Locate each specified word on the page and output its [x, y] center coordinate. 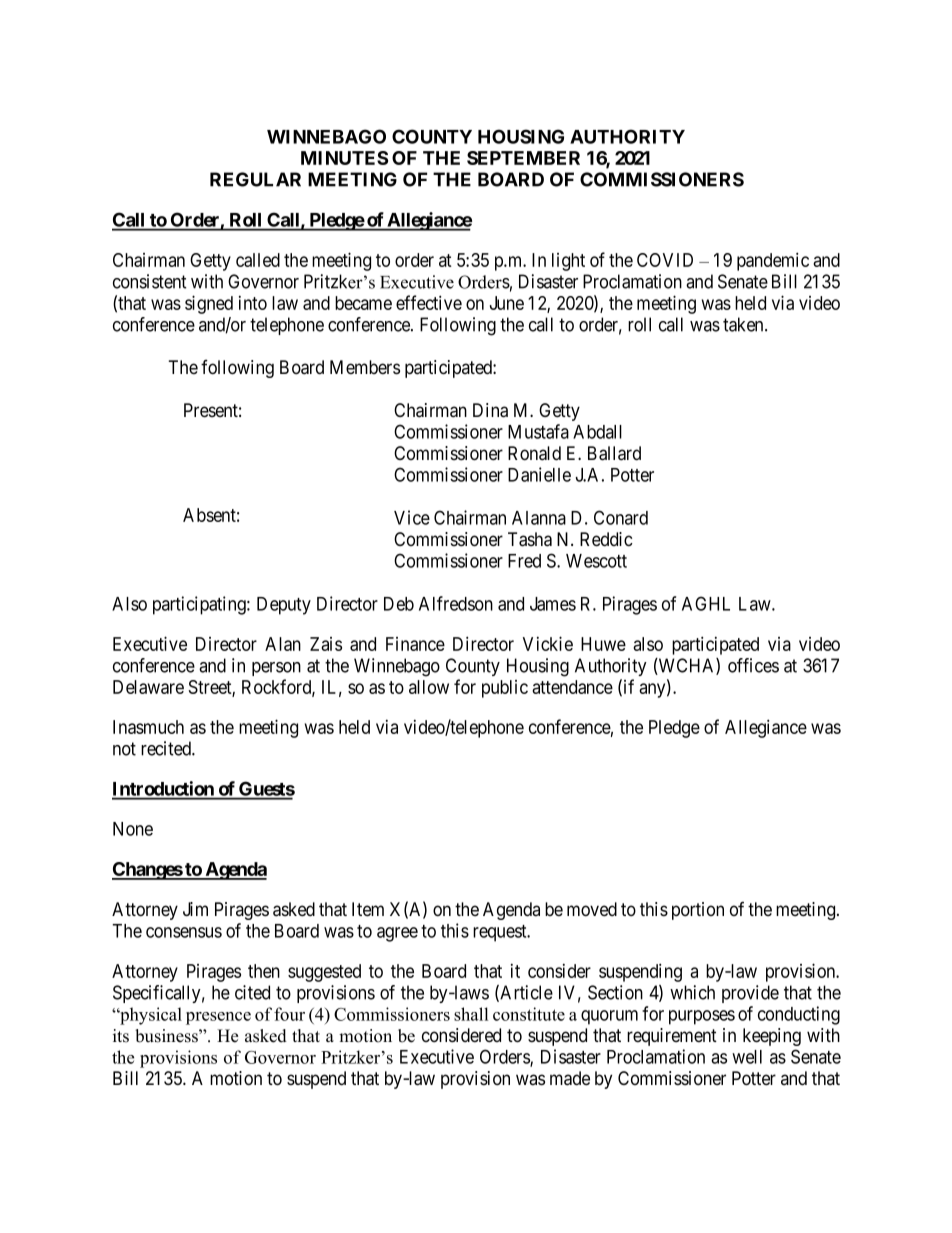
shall [471, 1014]
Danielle [539, 474]
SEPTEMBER [523, 158]
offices [753, 665]
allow [429, 687]
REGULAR [255, 179]
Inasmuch [148, 727]
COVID [665, 260]
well [747, 1057]
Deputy [284, 606]
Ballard [614, 453]
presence [218, 1018]
